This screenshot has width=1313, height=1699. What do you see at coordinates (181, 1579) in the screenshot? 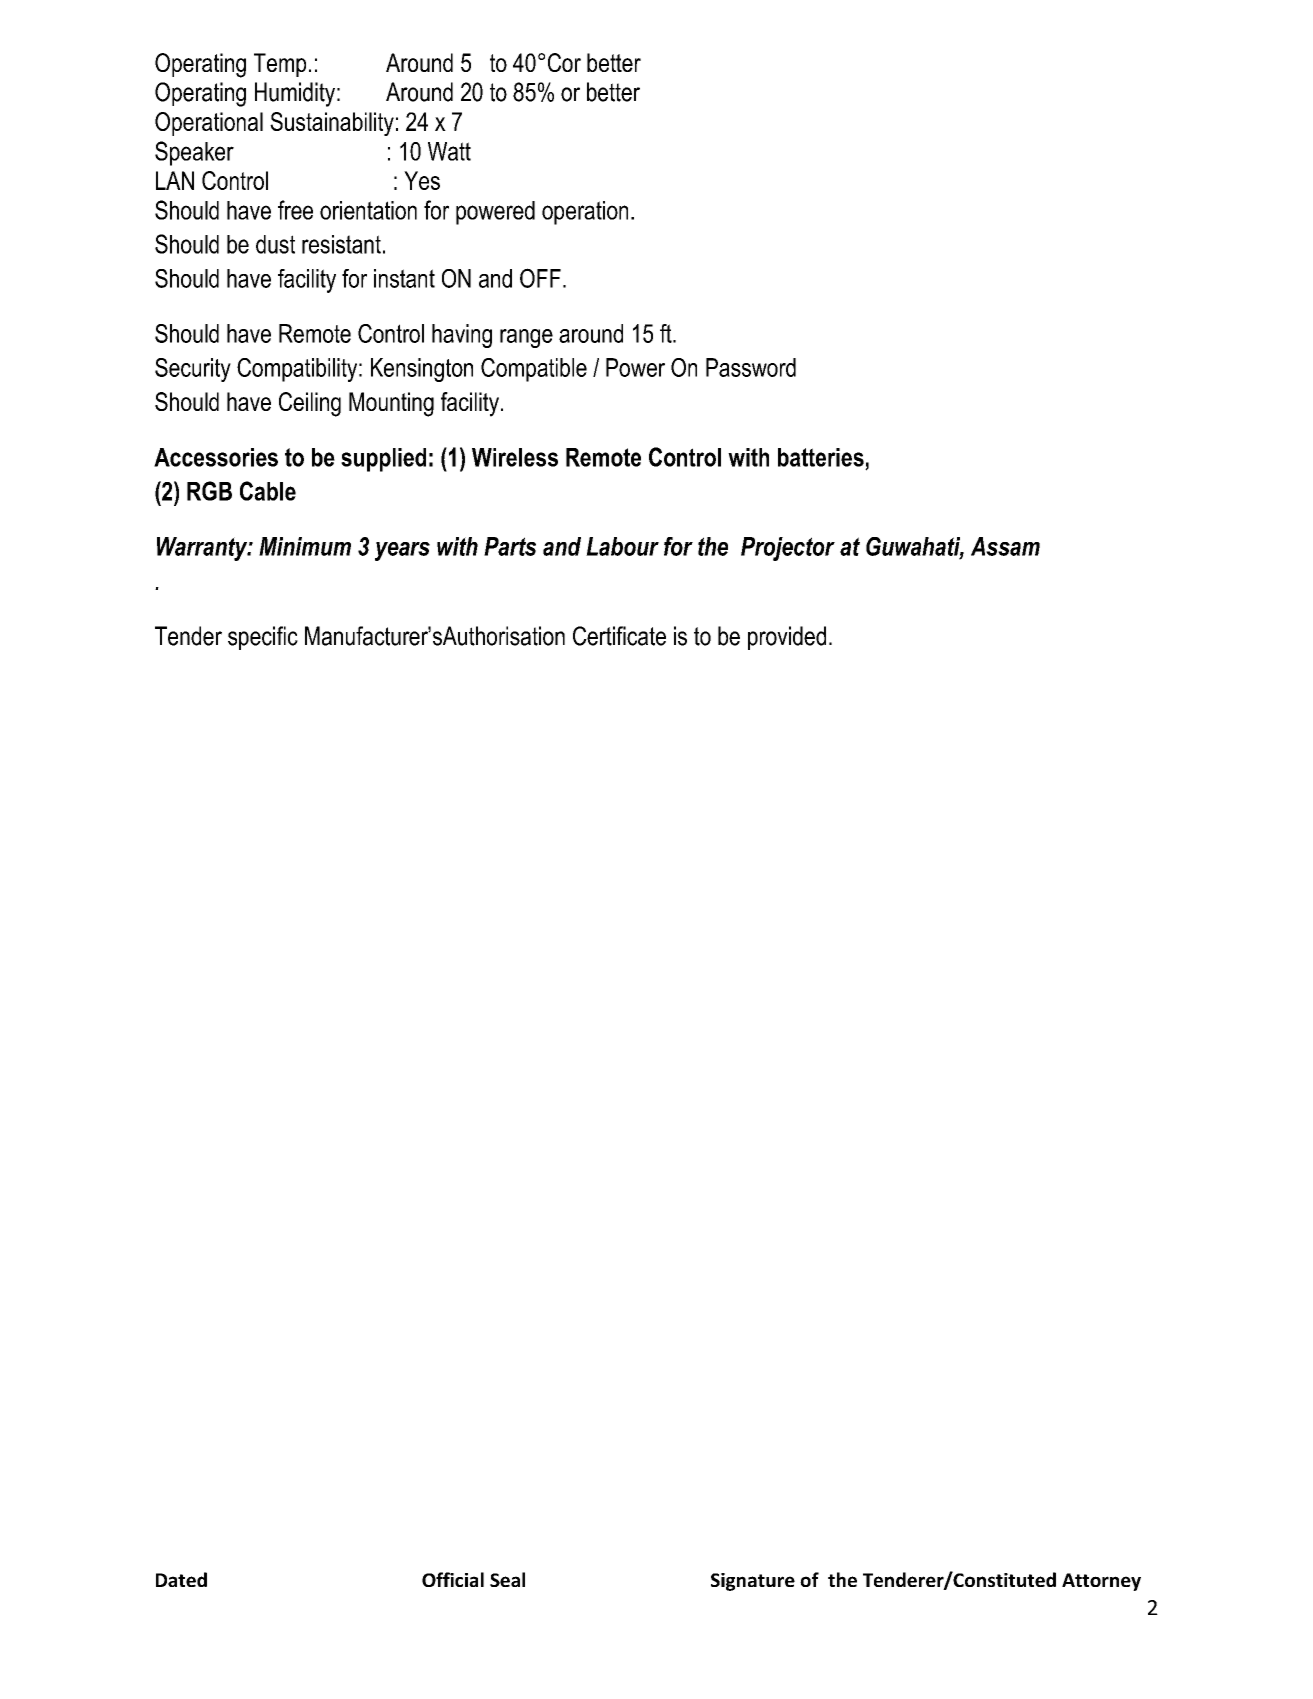
I see `Dated` at bounding box center [181, 1579].
